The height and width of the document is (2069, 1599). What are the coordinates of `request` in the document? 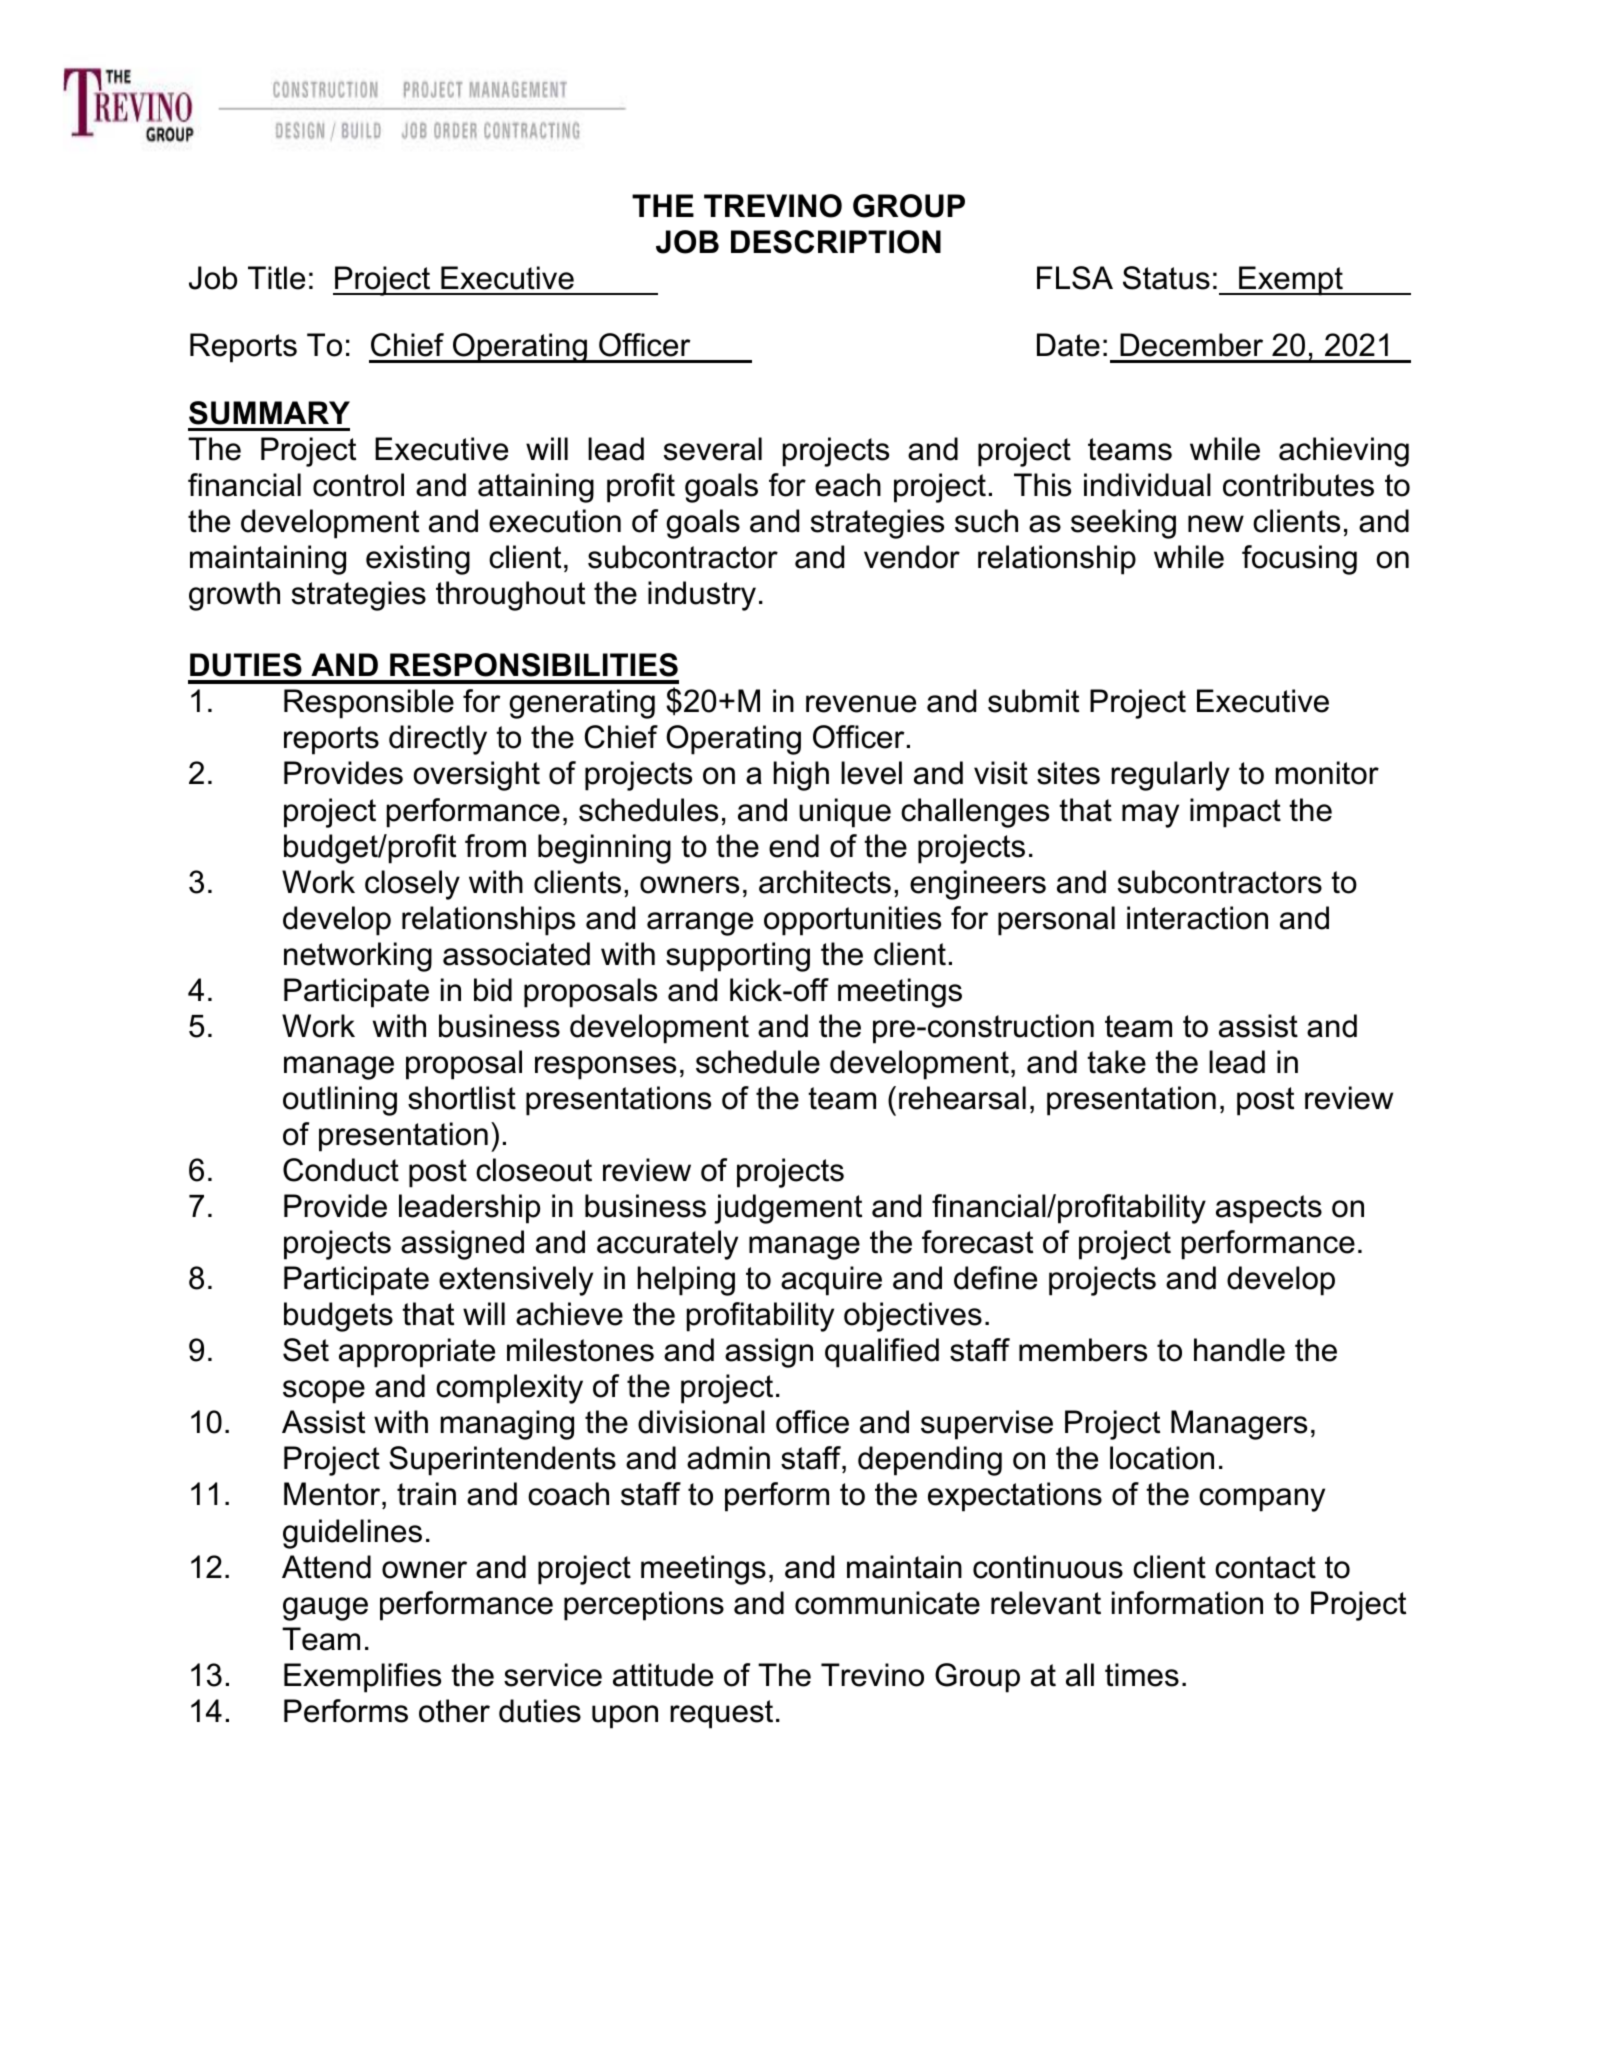 It's located at (721, 1714).
